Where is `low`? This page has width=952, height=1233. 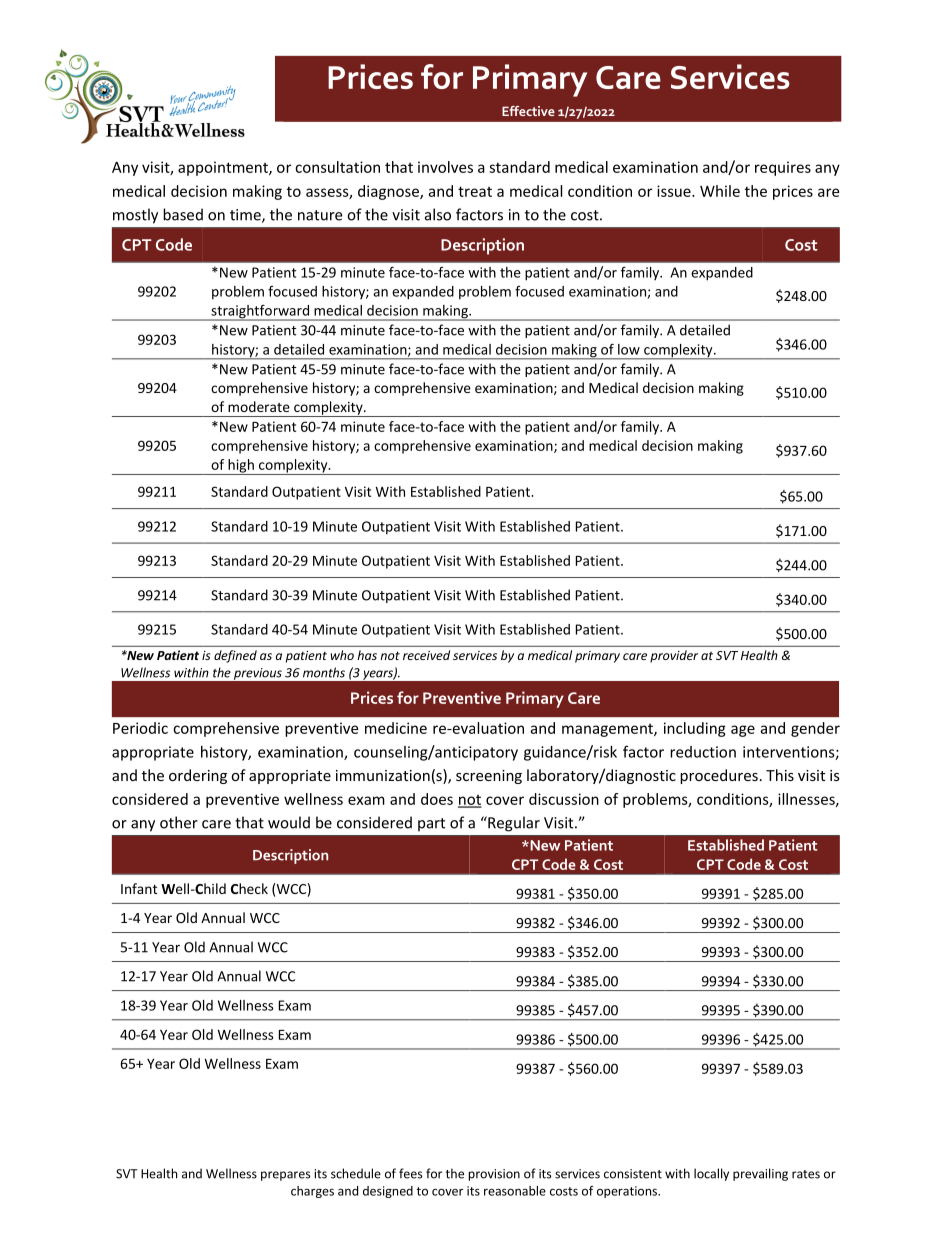
low is located at coordinates (629, 349).
